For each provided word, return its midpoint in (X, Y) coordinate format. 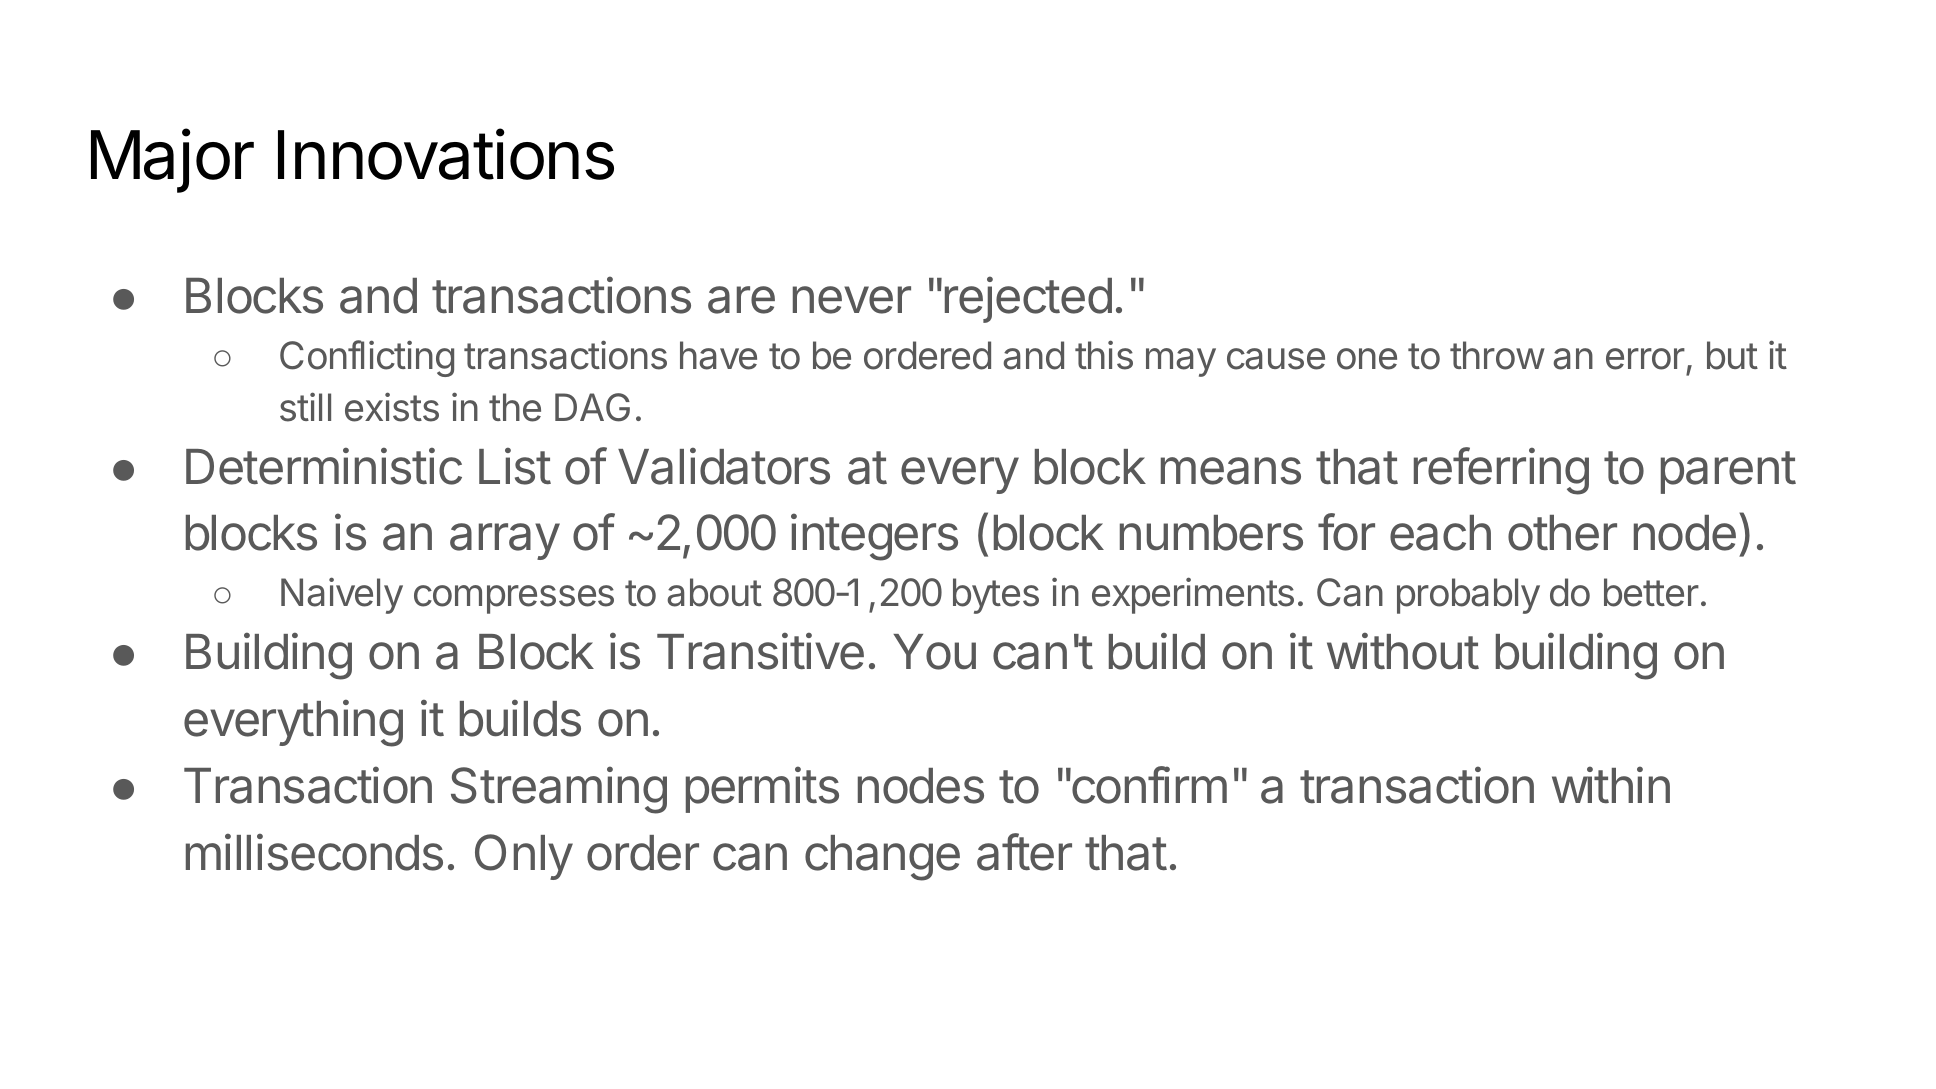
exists (392, 407)
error (1645, 359)
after (1024, 852)
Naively (342, 595)
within (1611, 784)
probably (1468, 596)
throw (1497, 355)
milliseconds (314, 852)
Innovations (446, 154)
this (1104, 355)
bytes (996, 596)
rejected (1028, 299)
